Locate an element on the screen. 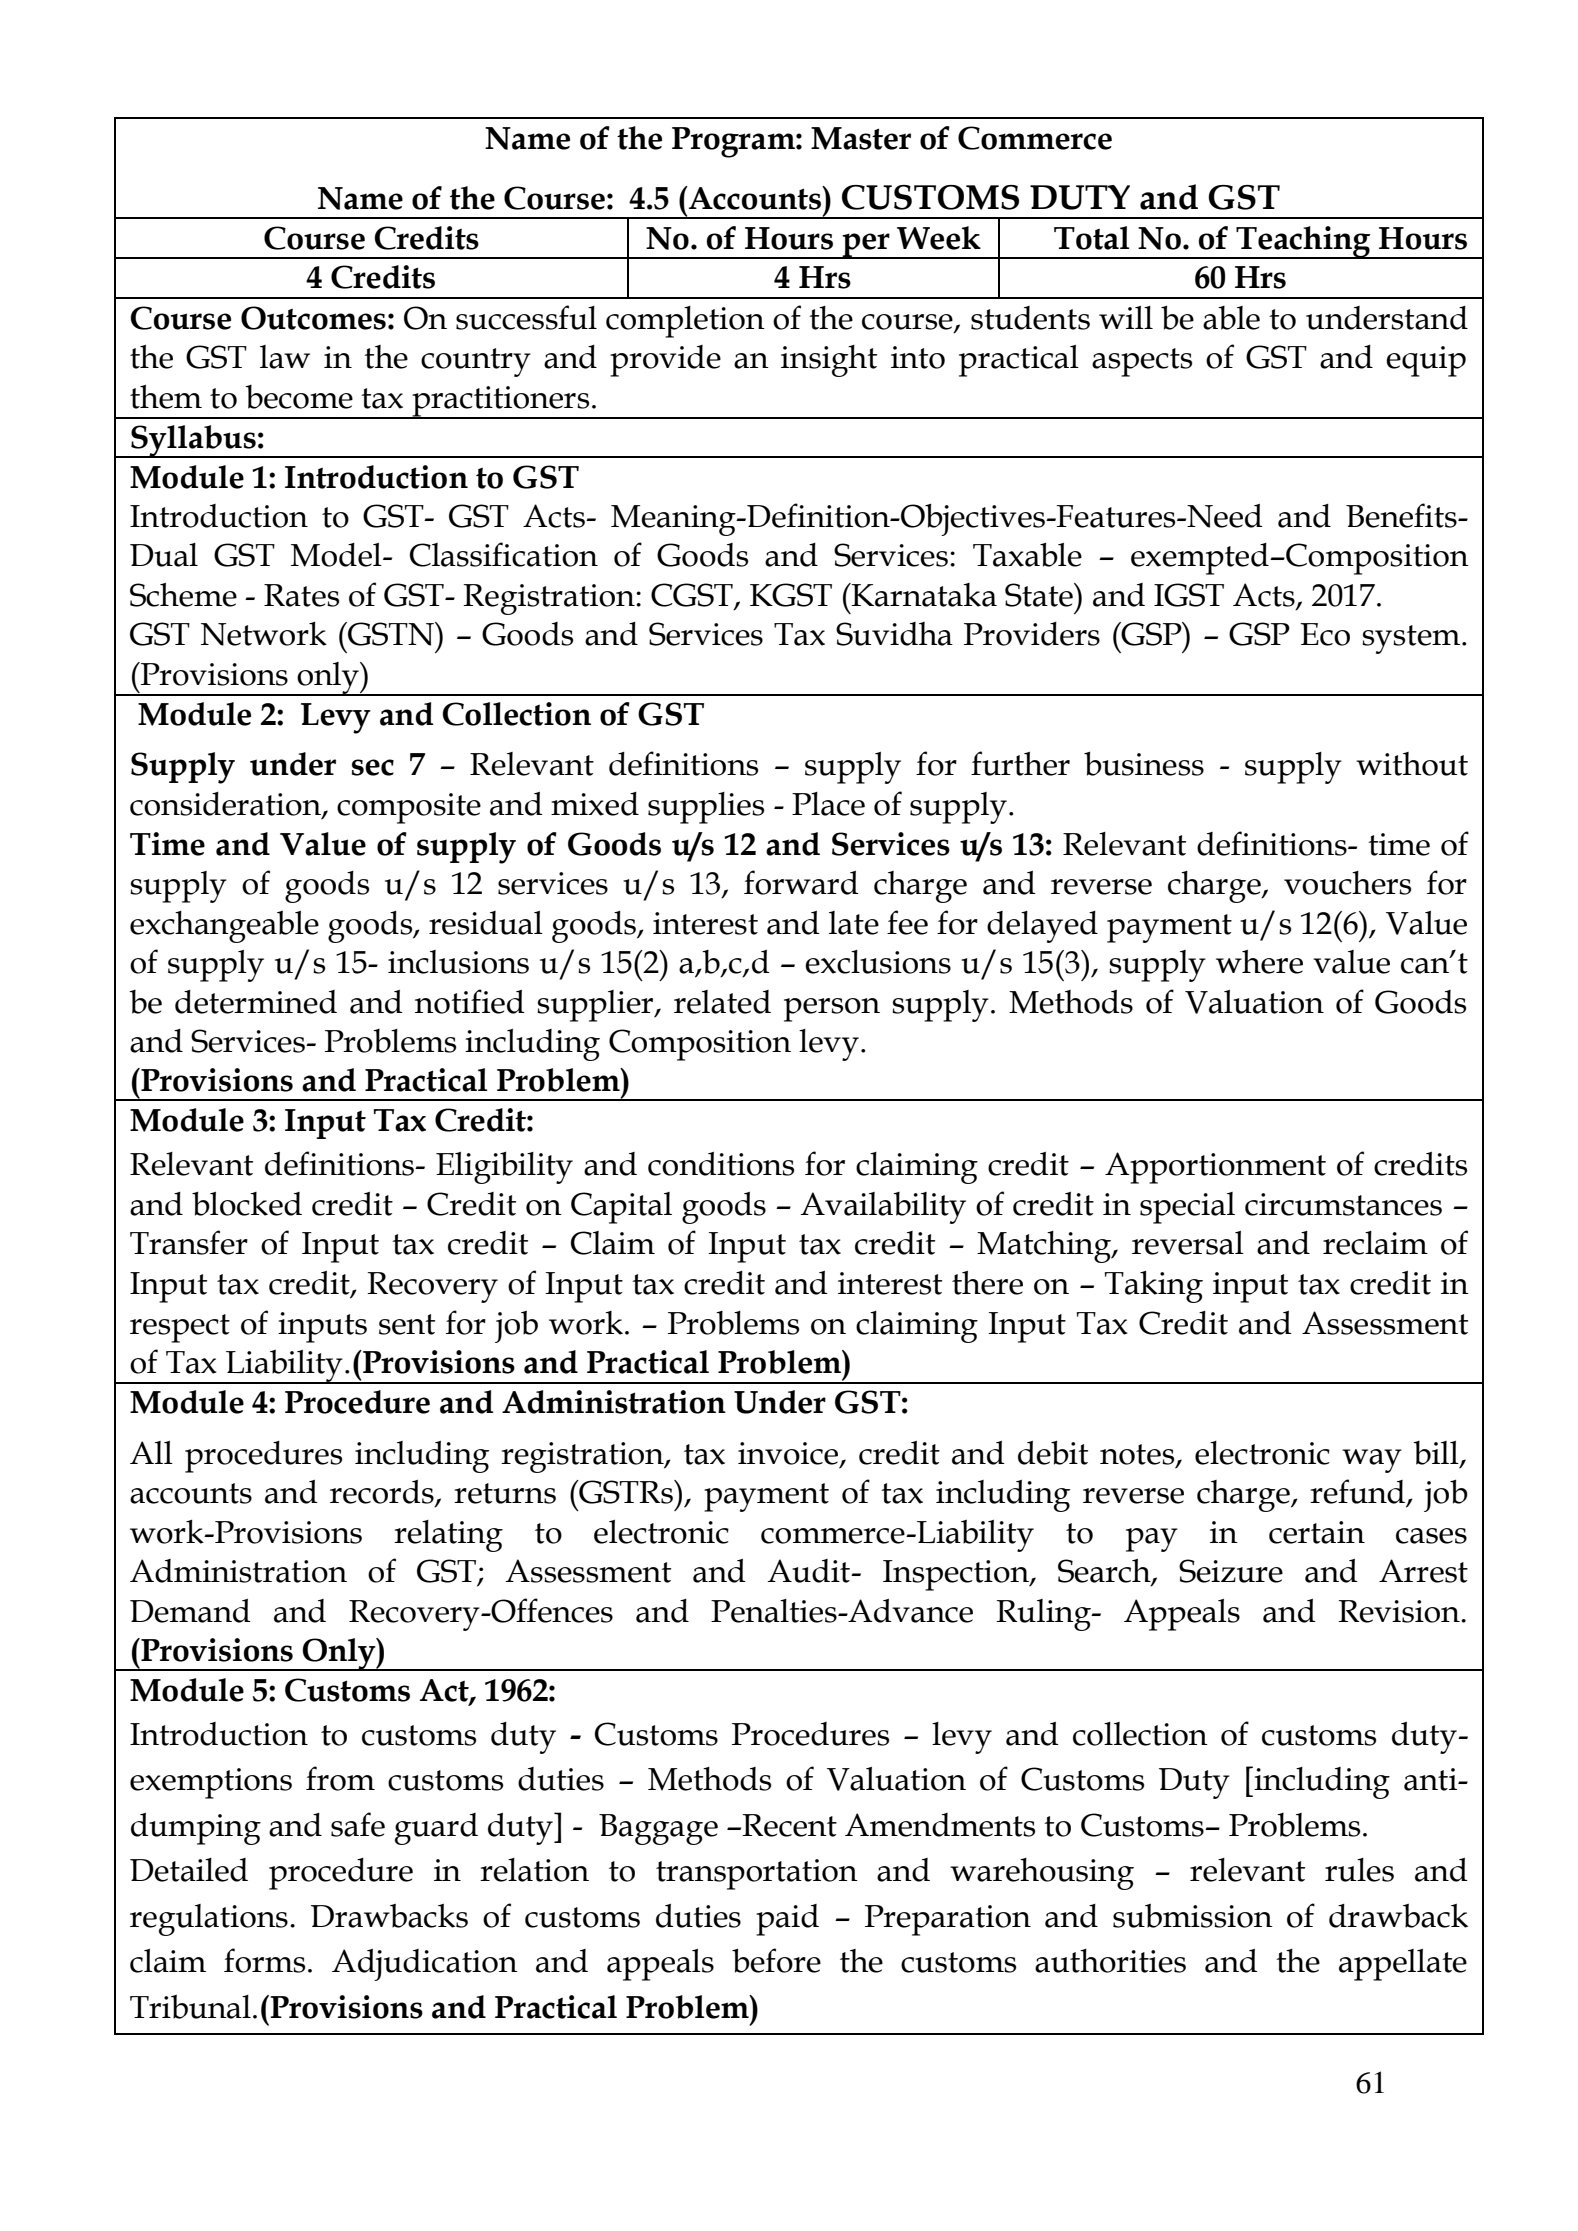 The height and width of the screenshot is (2231, 1578). records is located at coordinates (383, 1493).
